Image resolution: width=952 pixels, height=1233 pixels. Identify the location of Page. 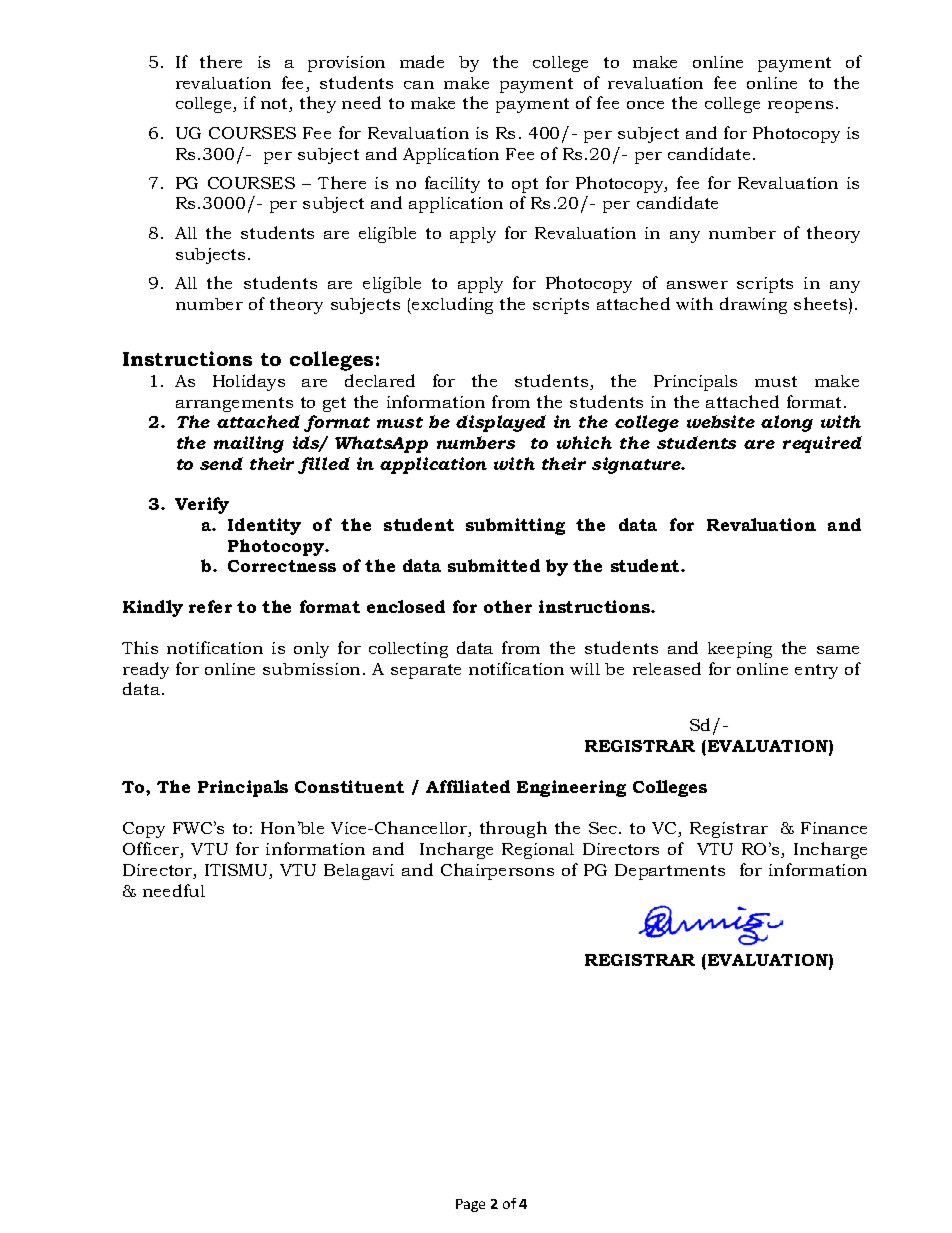
(470, 1205).
